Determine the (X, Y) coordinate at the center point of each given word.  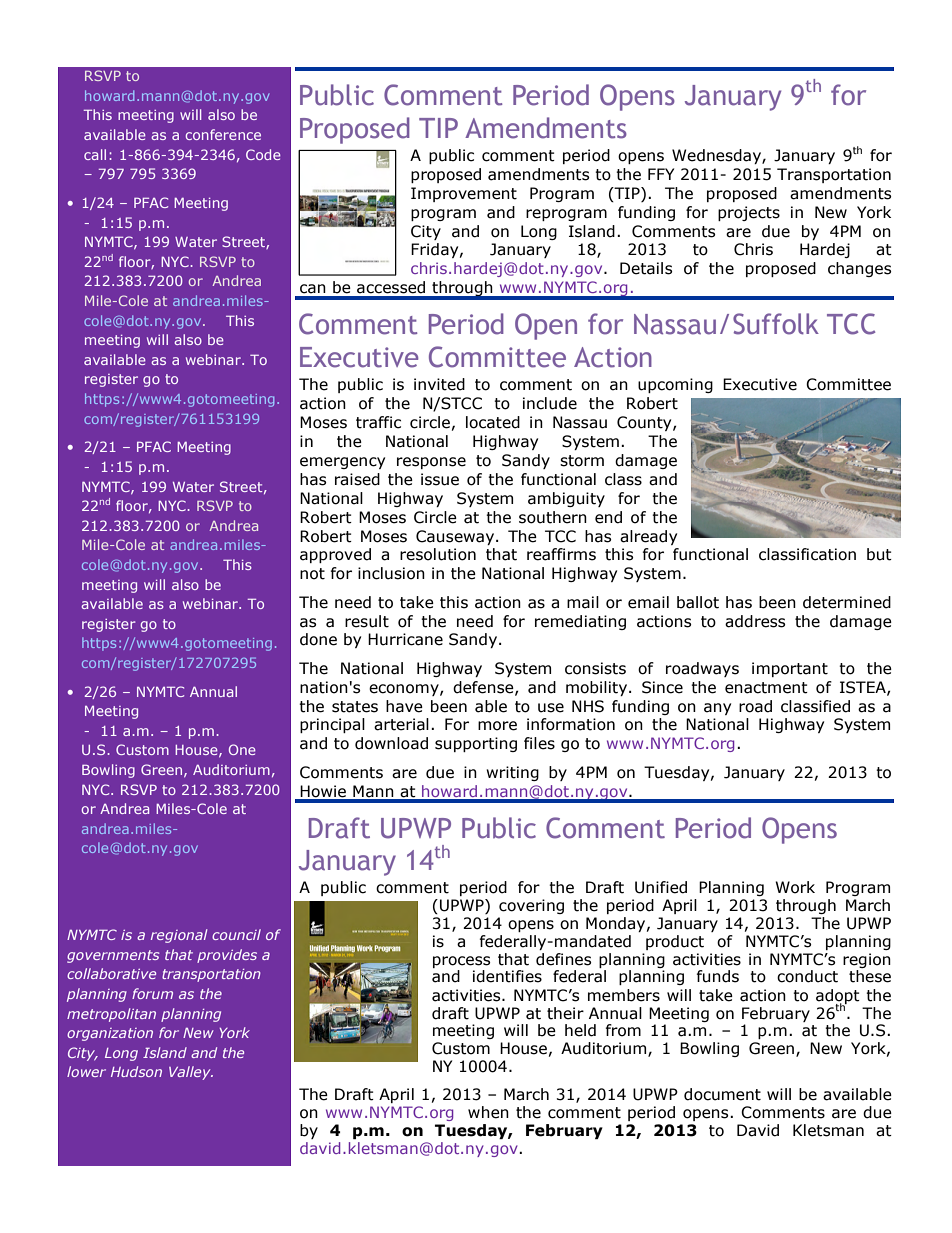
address (755, 621)
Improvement (464, 194)
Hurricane (405, 639)
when (488, 1112)
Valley (191, 1073)
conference (223, 134)
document (722, 1094)
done (318, 639)
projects (749, 213)
